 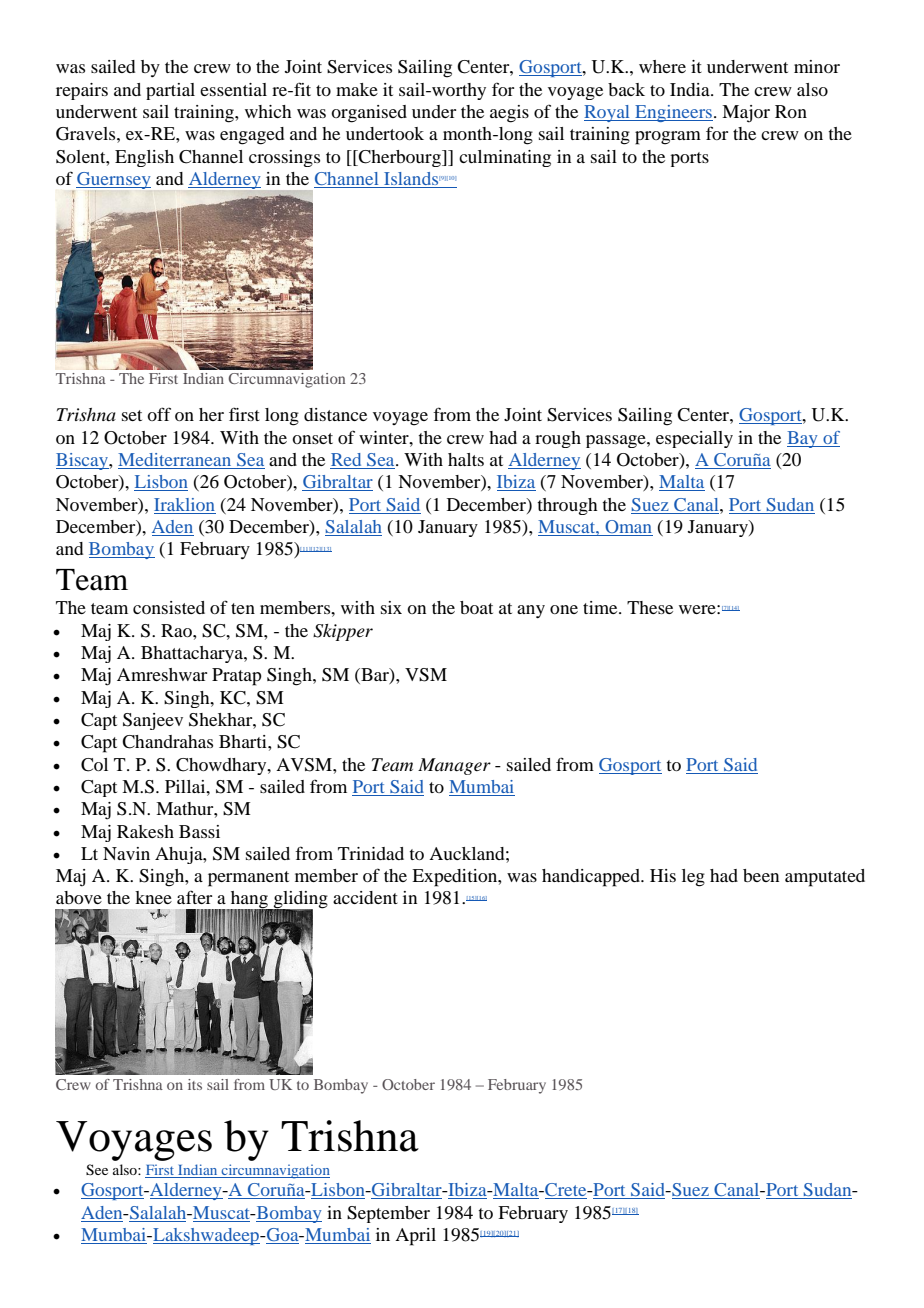 What do you see at coordinates (145, 831) in the screenshot?
I see `Rakesh` at bounding box center [145, 831].
